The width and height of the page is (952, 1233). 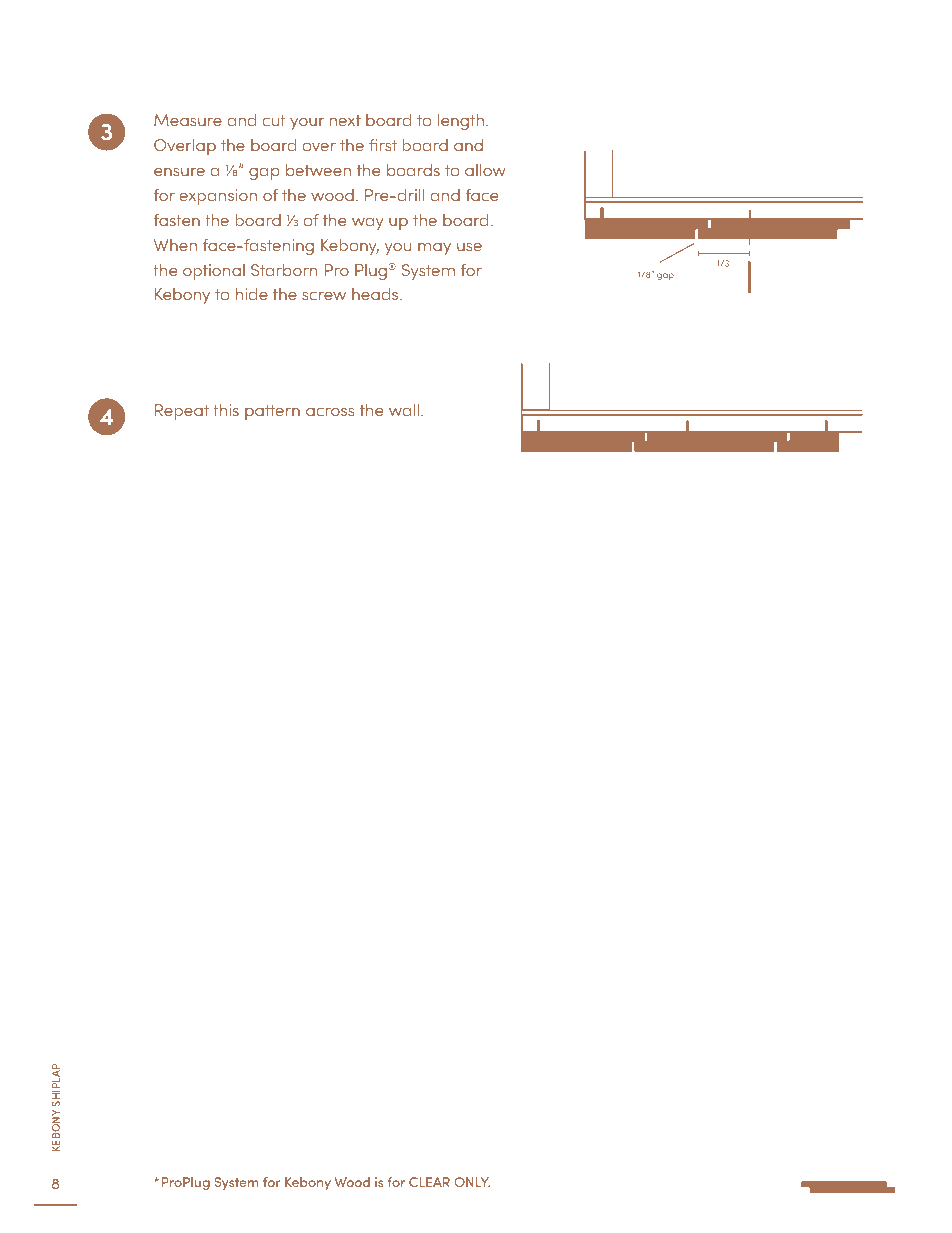 I want to click on expansion, so click(x=218, y=197).
